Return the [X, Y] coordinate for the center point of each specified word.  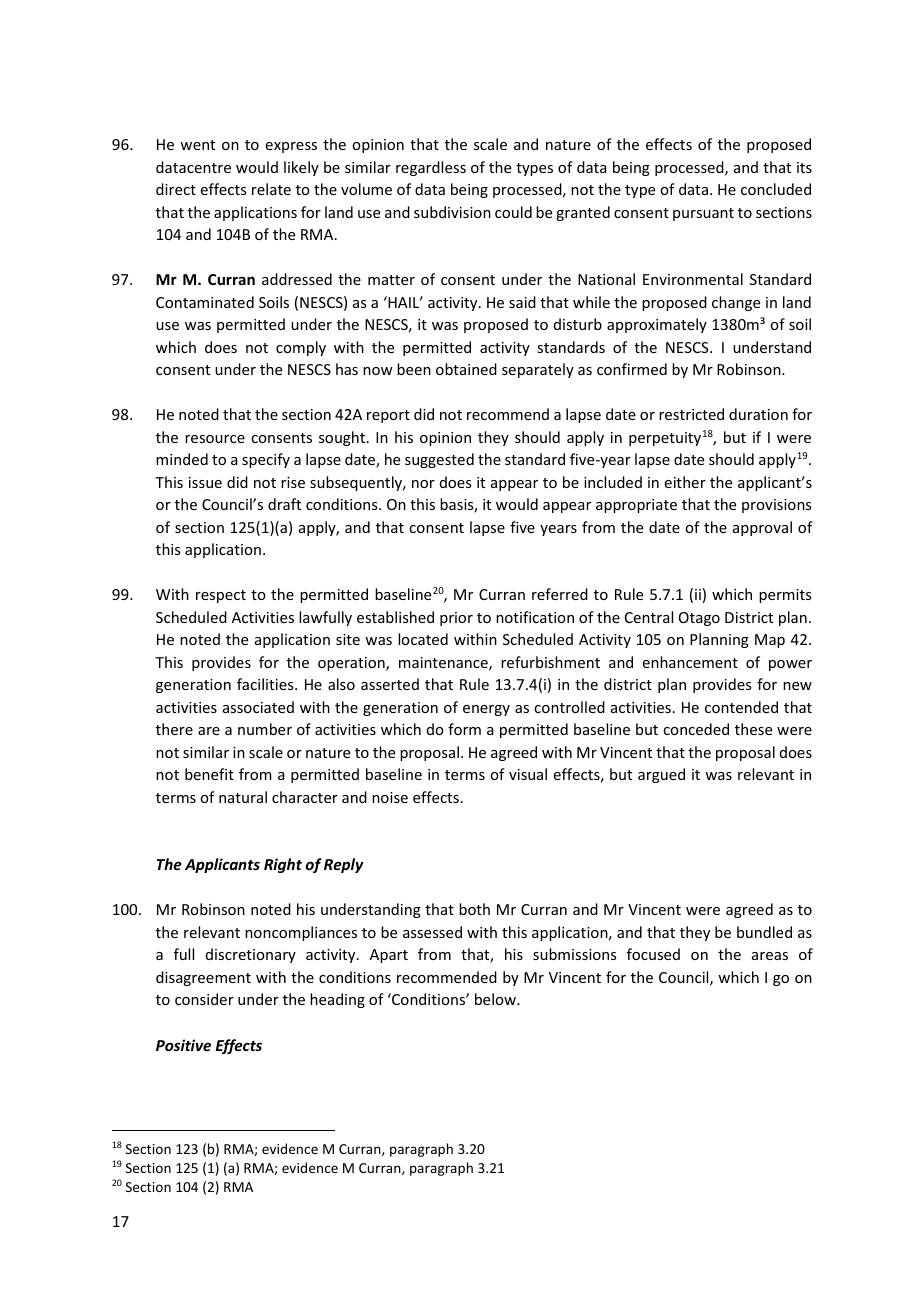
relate [271, 189]
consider [204, 999]
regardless [431, 168]
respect [221, 596]
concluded [776, 189]
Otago [699, 619]
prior [456, 619]
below [496, 999]
